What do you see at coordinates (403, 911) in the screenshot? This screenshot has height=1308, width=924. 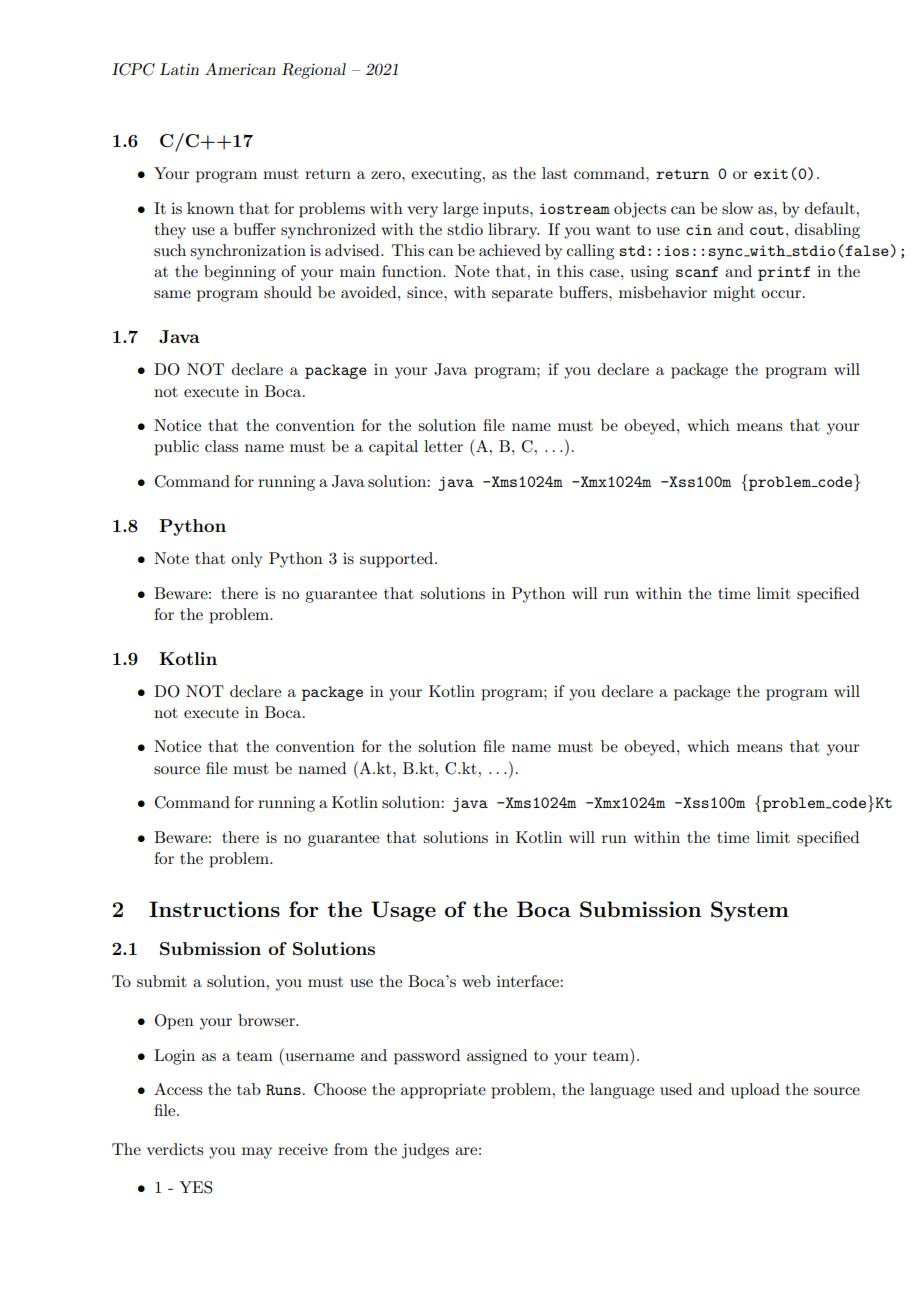 I see `Usage` at bounding box center [403, 911].
